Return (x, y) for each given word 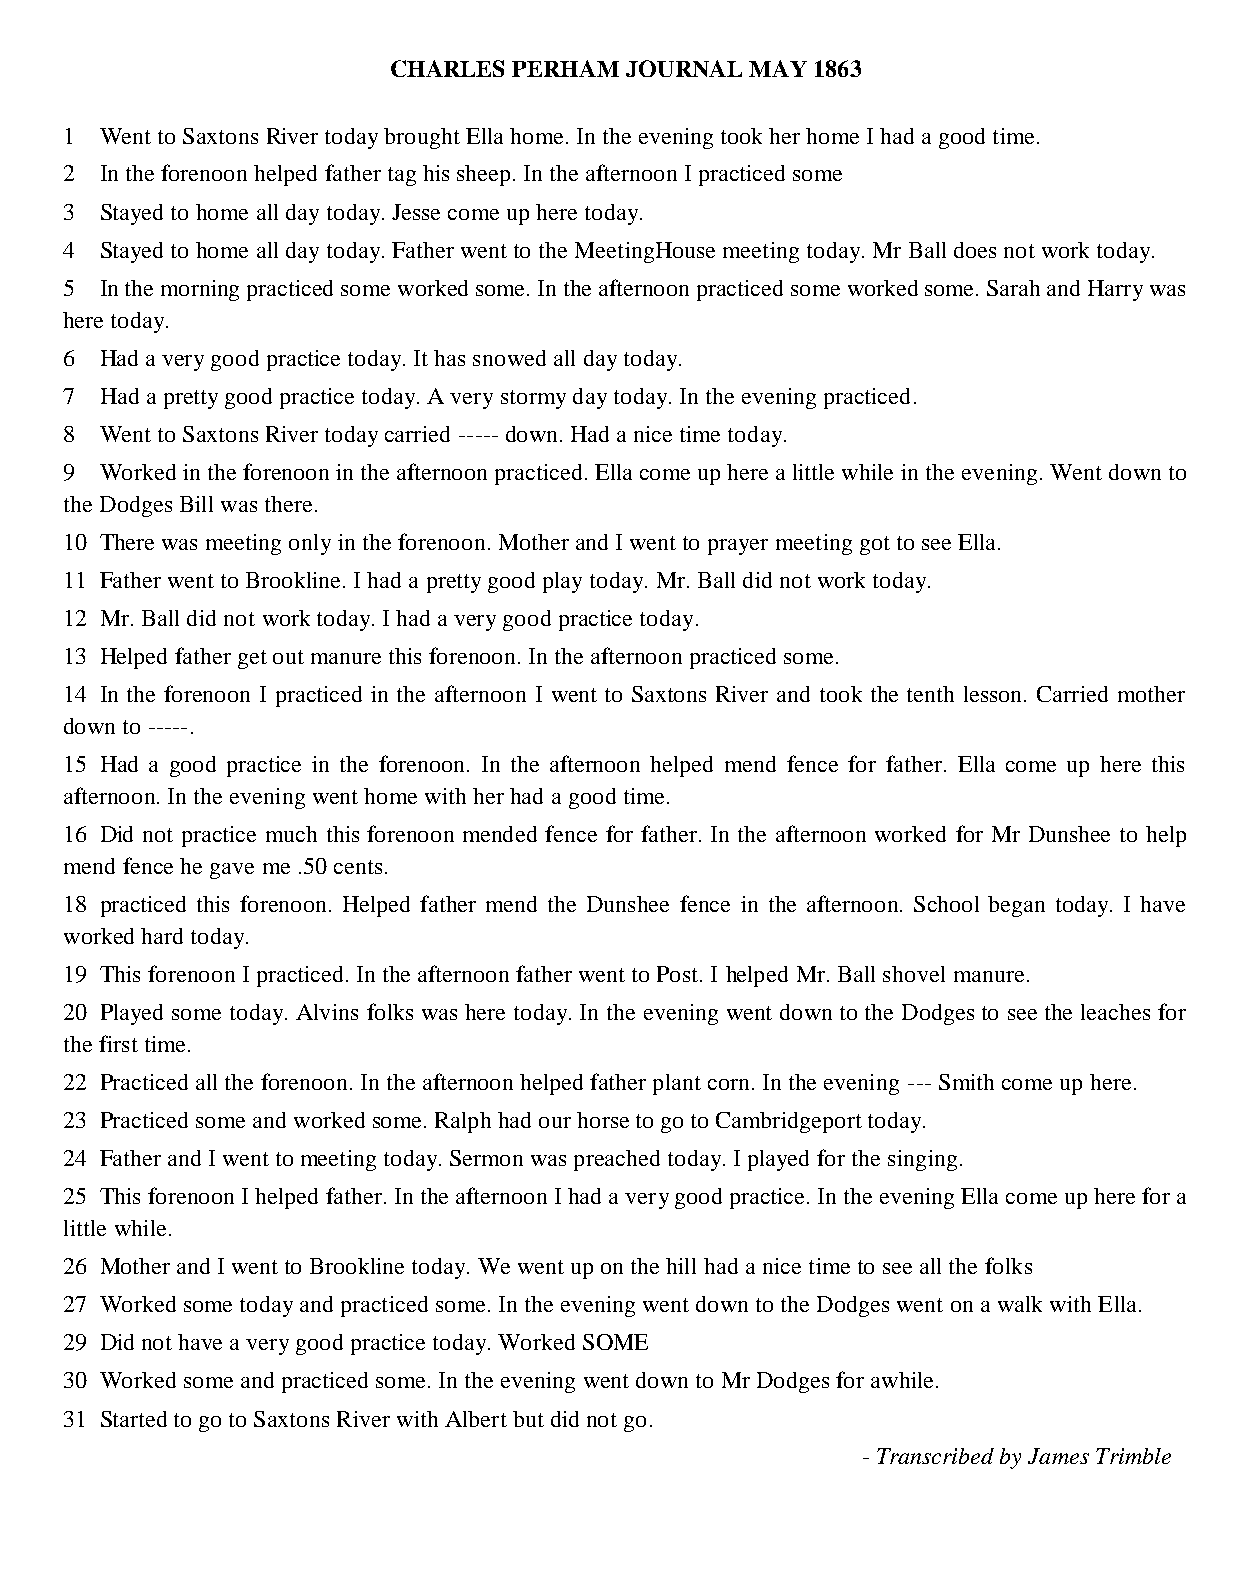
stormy (533, 399)
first (118, 1043)
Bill (196, 504)
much (291, 834)
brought (422, 138)
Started (134, 1419)
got (875, 545)
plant (677, 1084)
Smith (966, 1082)
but (528, 1419)
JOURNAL (684, 68)
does (975, 250)
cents (358, 867)
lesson (995, 694)
